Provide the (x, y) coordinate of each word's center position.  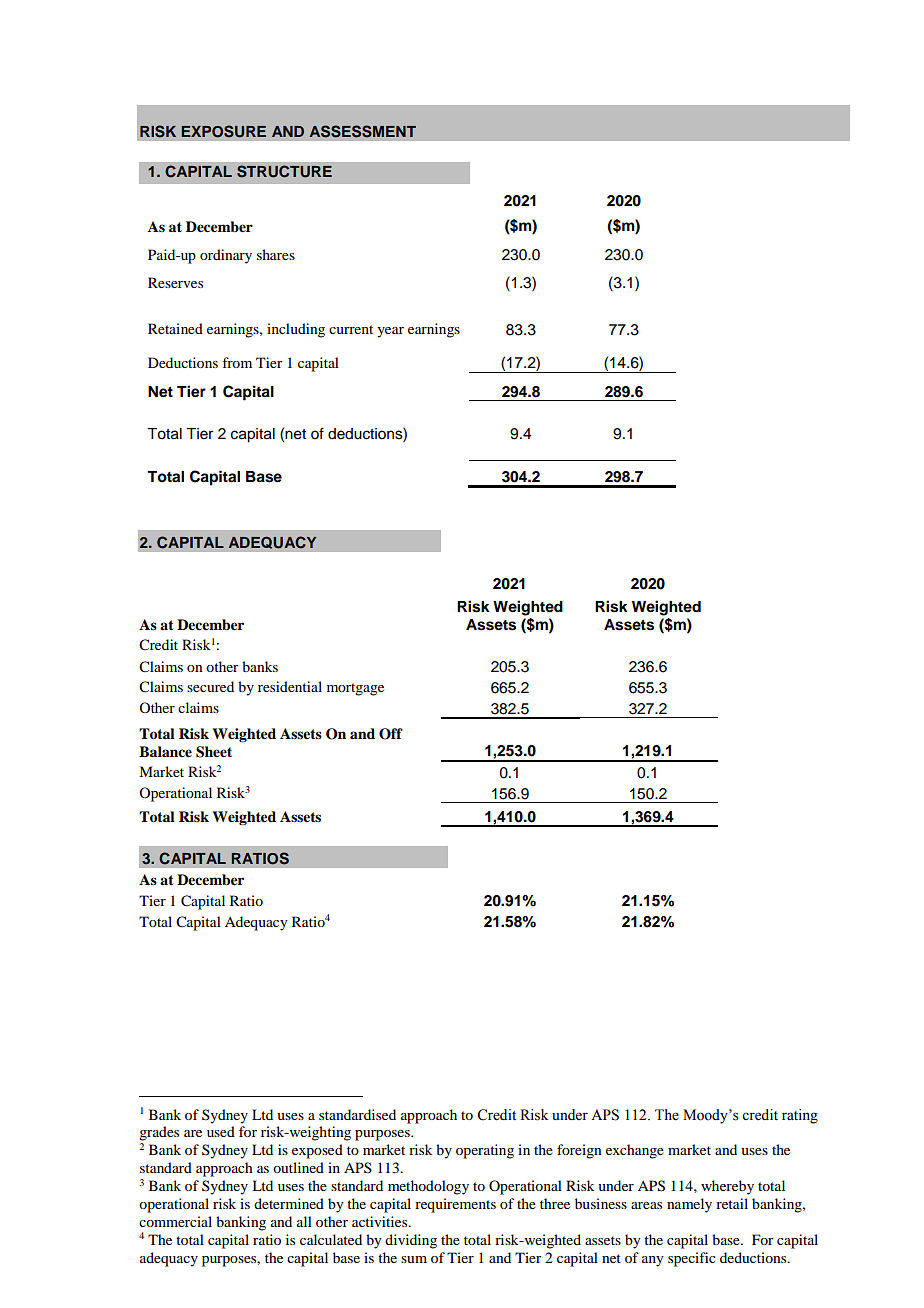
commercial (175, 1221)
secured (210, 686)
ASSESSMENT (362, 131)
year (390, 332)
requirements (455, 1205)
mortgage (355, 689)
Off (391, 734)
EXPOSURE (224, 131)
